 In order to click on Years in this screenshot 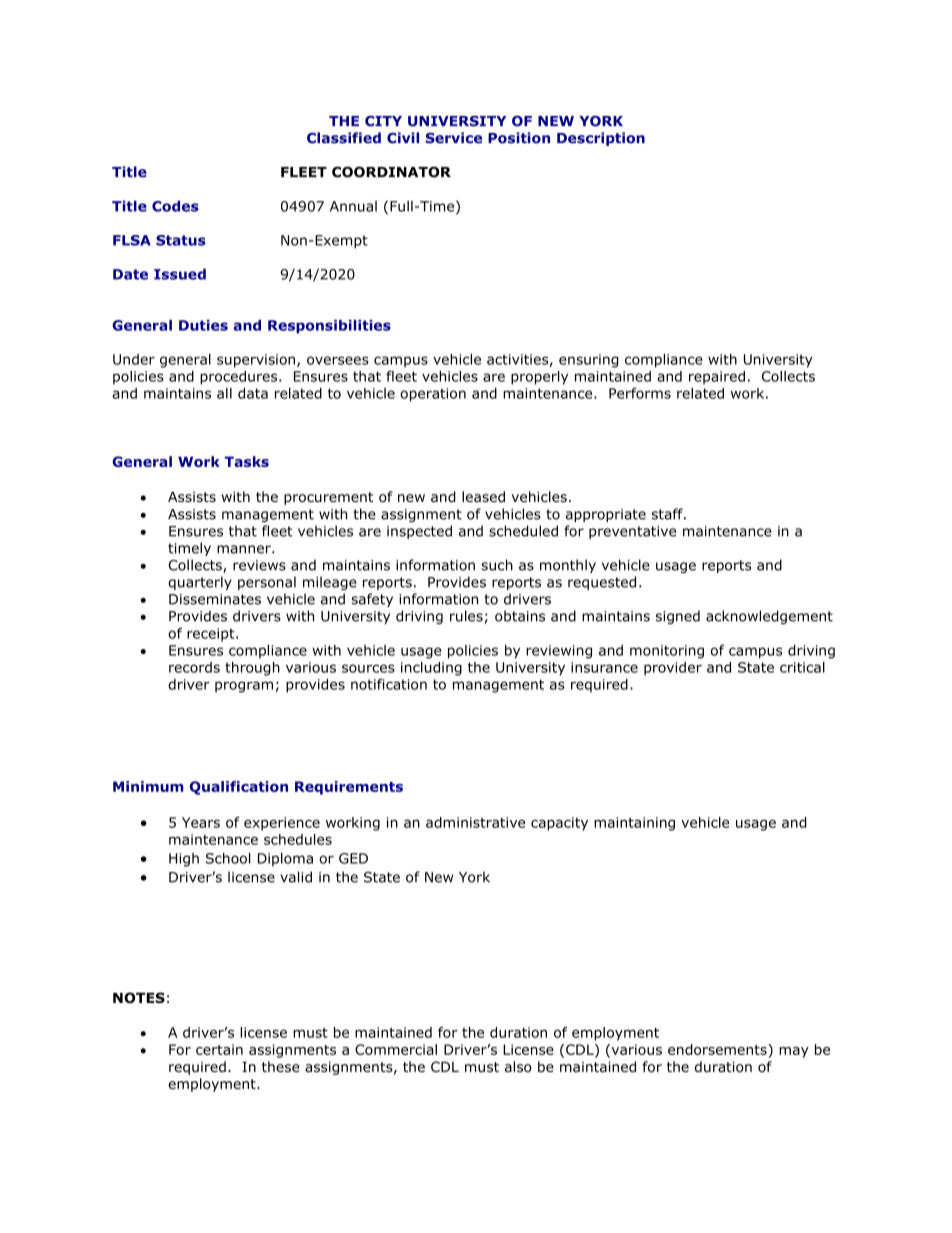, I will do `click(201, 822)`.
